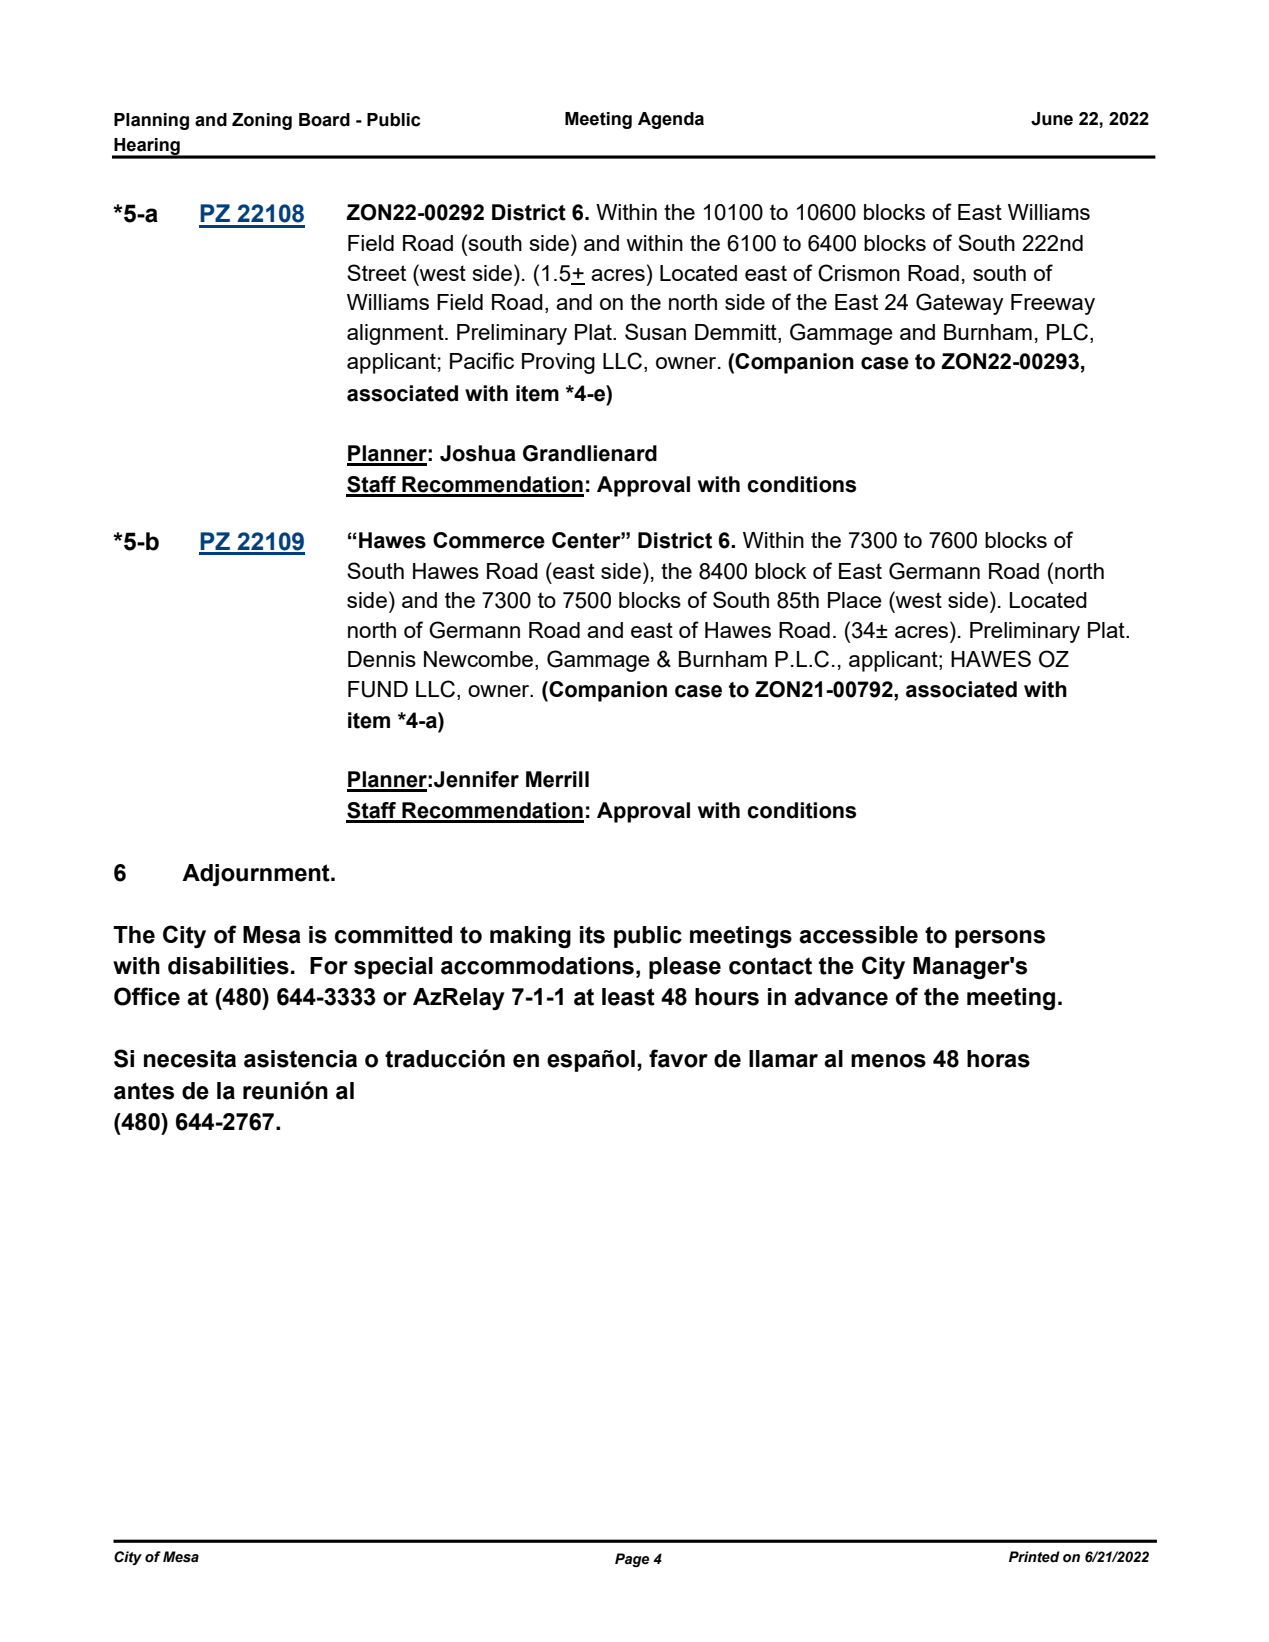 The width and height of the screenshot is (1269, 1642). What do you see at coordinates (257, 875) in the screenshot?
I see `Adjournment` at bounding box center [257, 875].
